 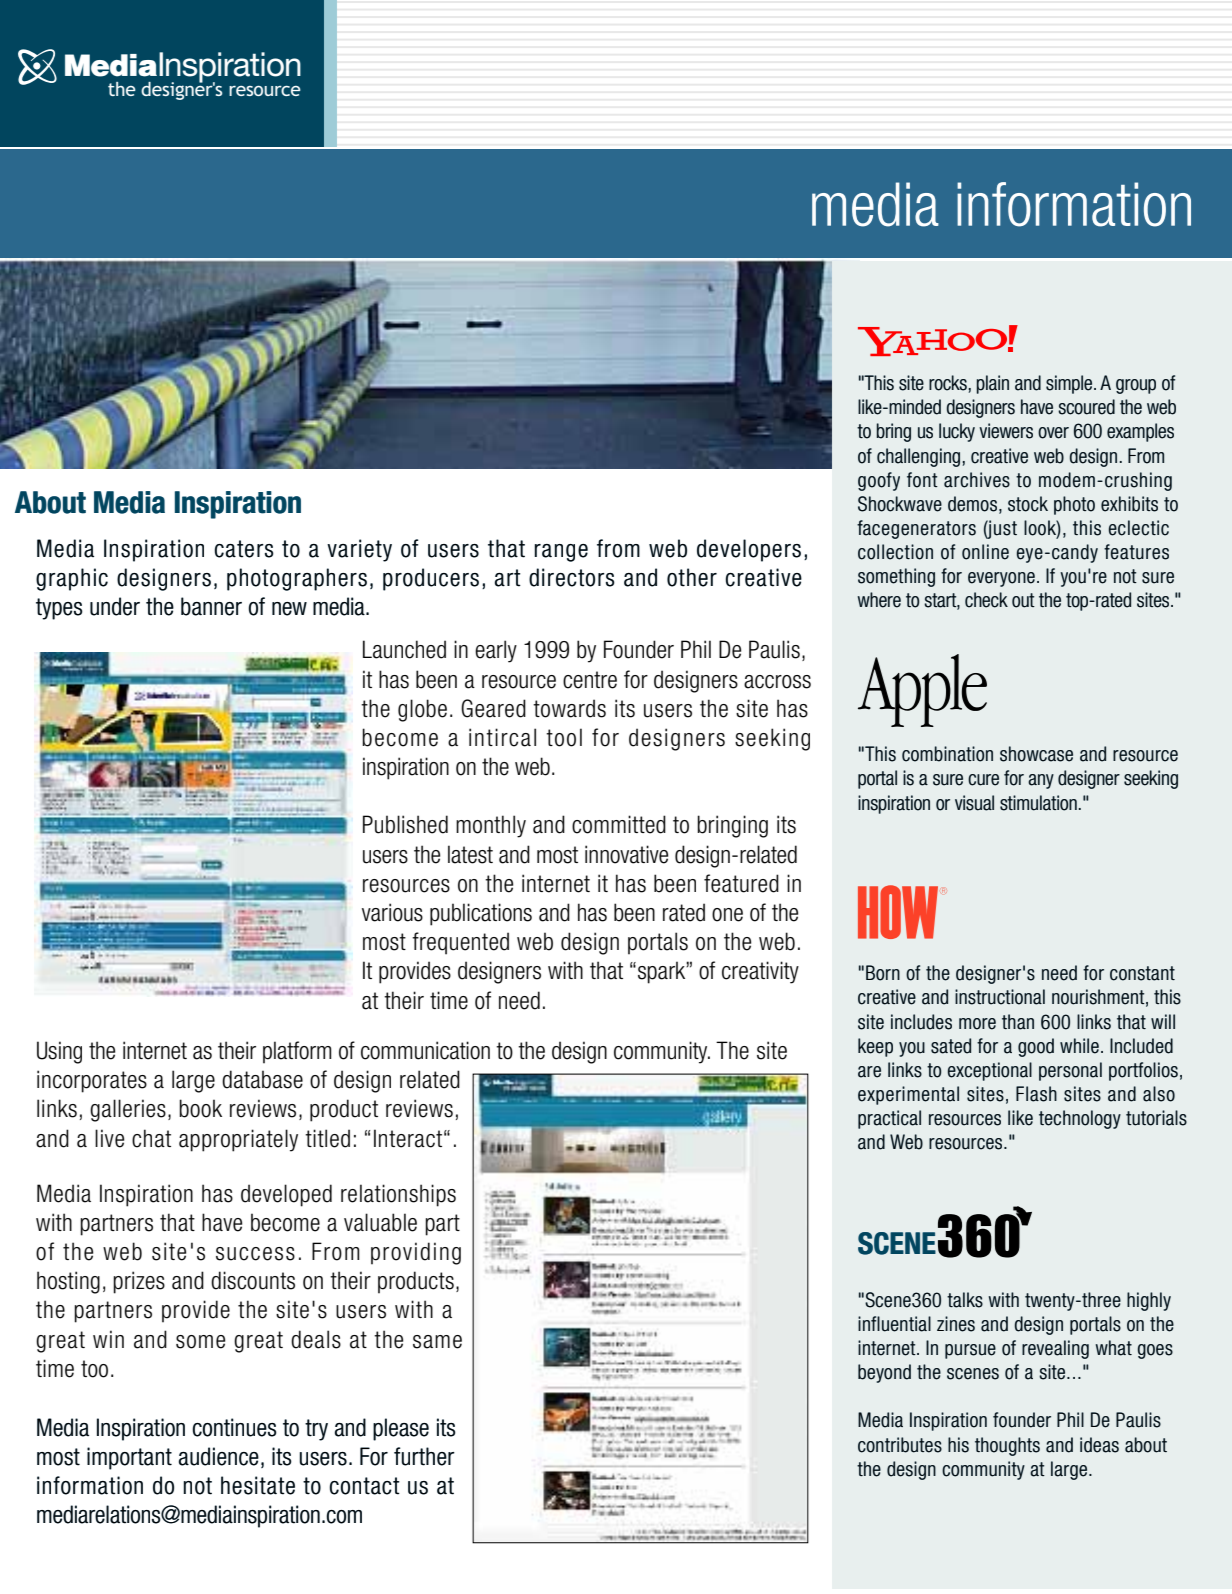 I want to click on developers, so click(x=749, y=550).
